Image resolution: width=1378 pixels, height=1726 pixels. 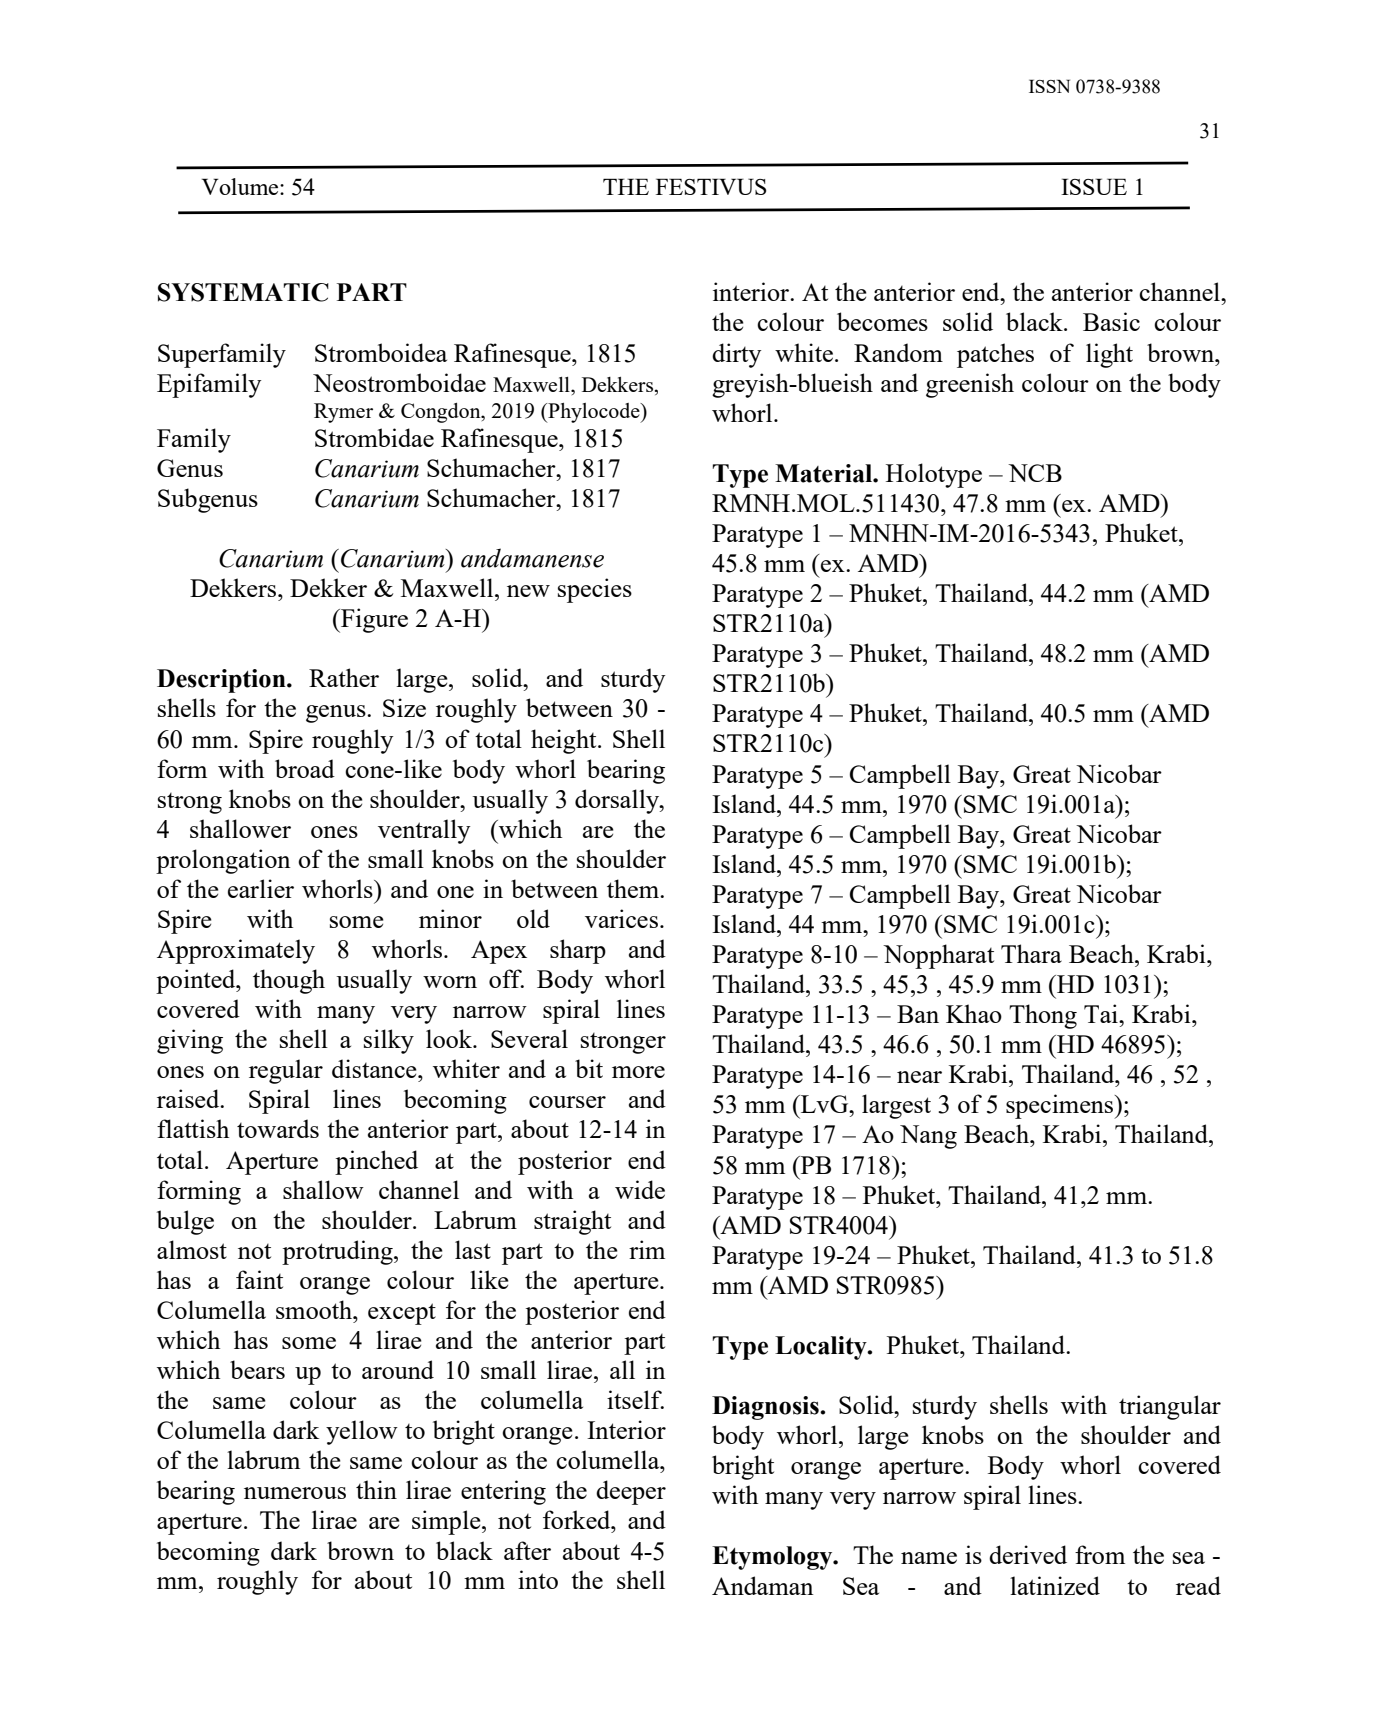 I want to click on specimens, so click(x=1061, y=1106).
